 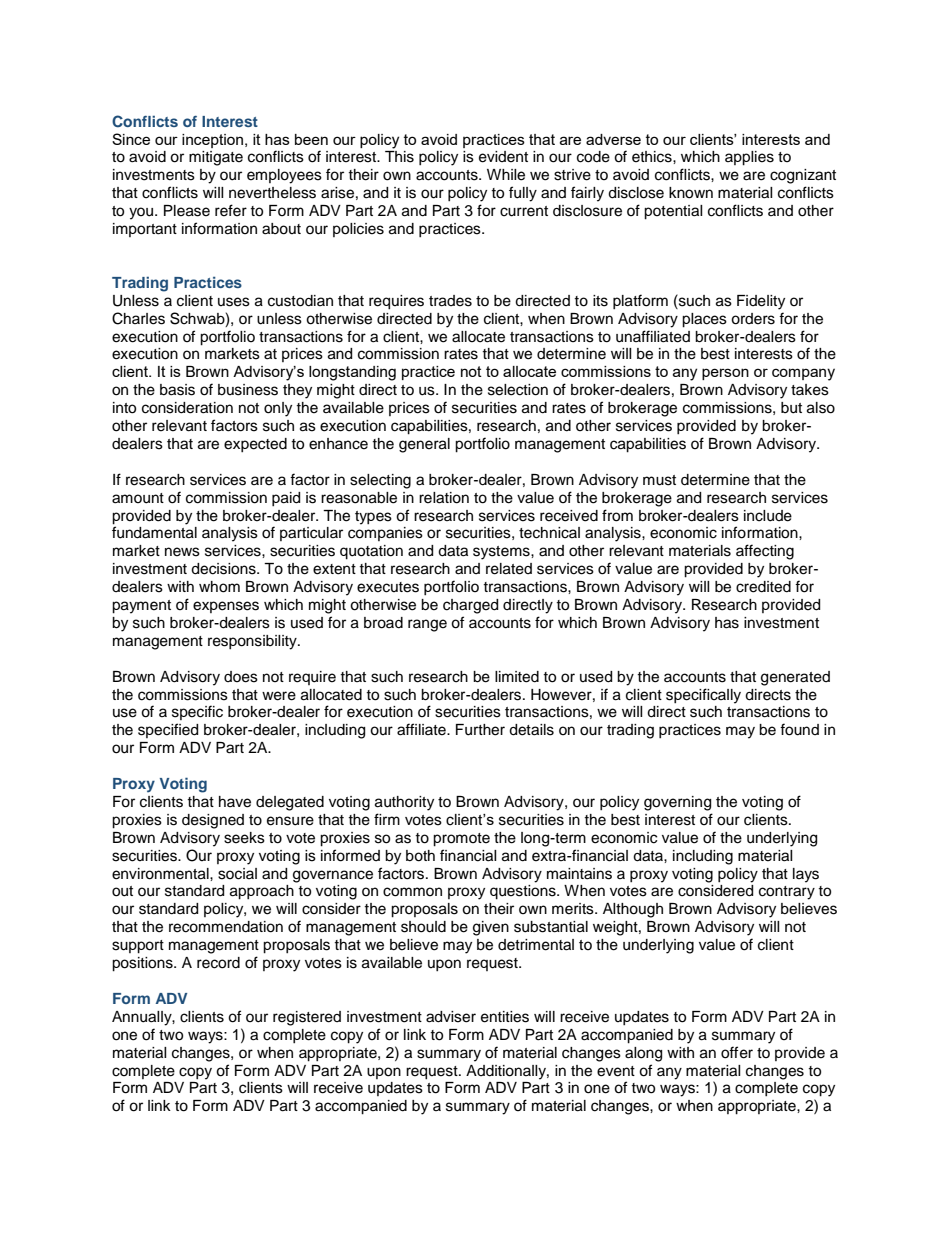 What do you see at coordinates (763, 587) in the page?
I see `credited` at bounding box center [763, 587].
